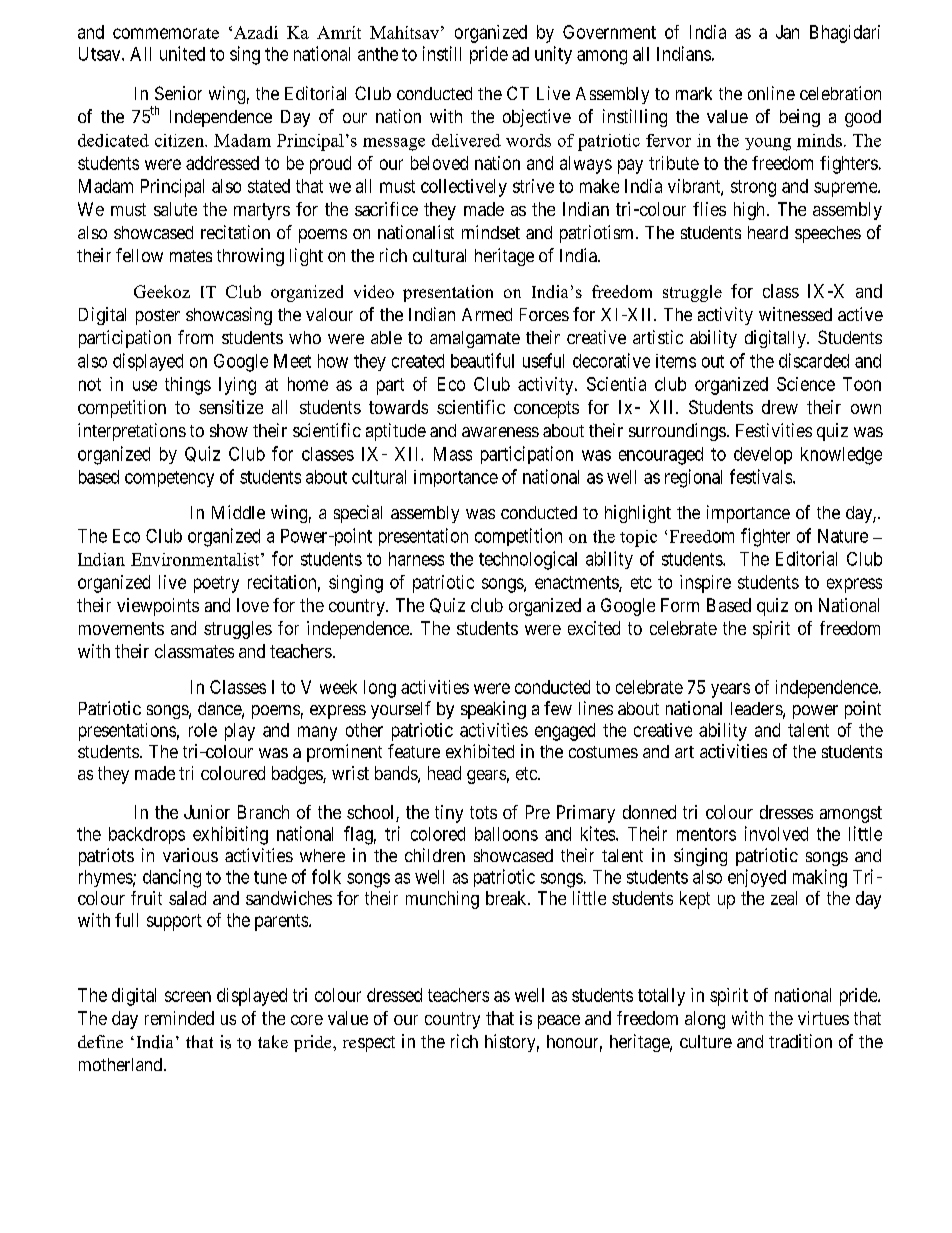 This screenshot has height=1233, width=952. Describe the element at coordinates (179, 1018) in the screenshot. I see `reminded` at that location.
